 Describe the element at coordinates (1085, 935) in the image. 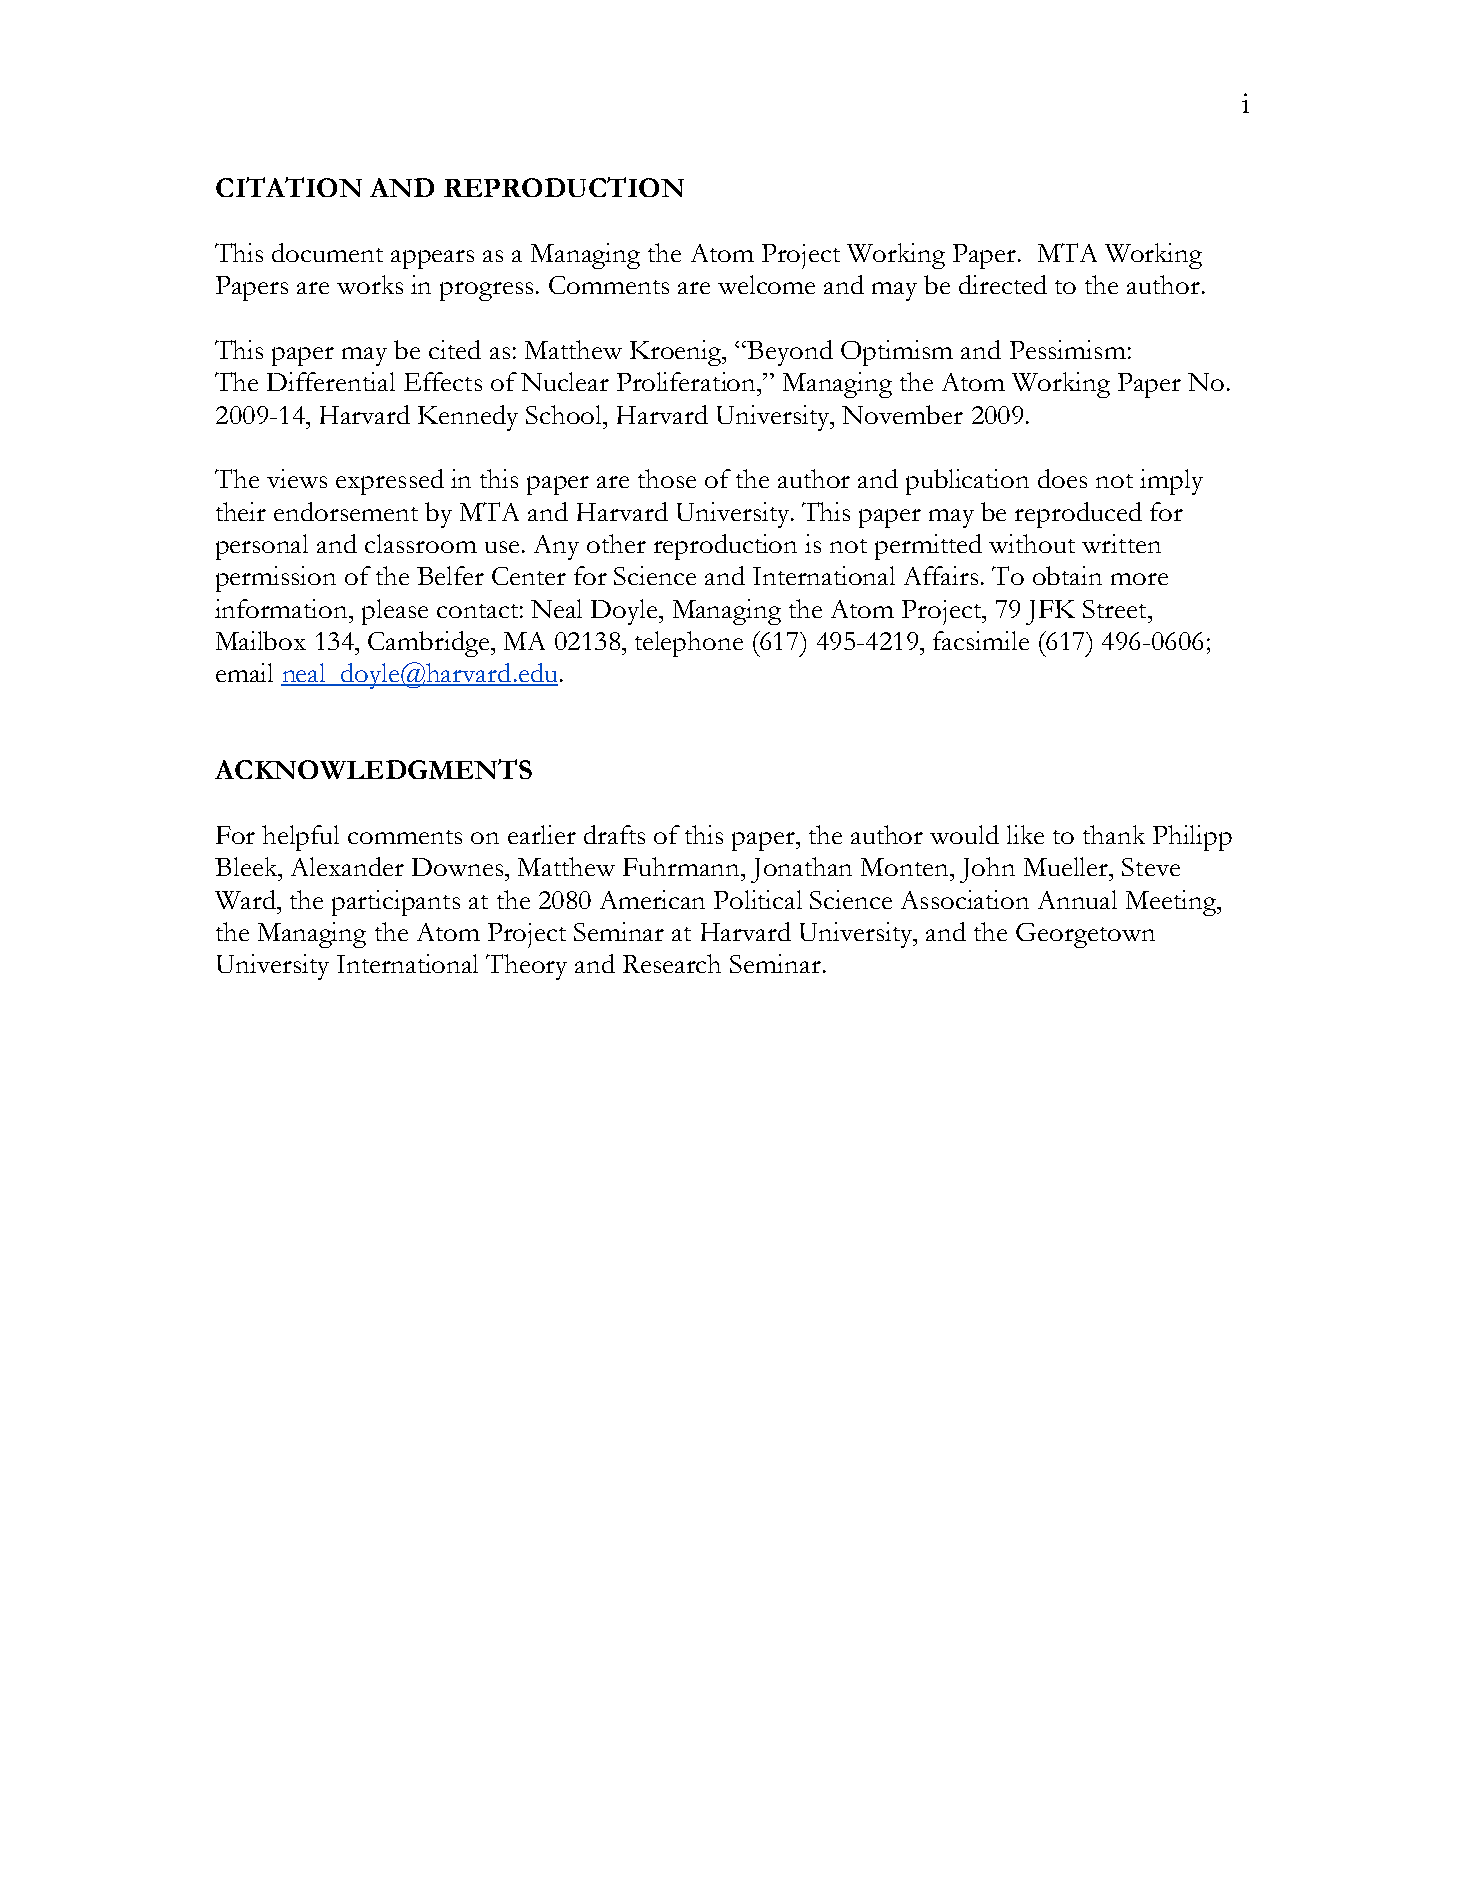

I see `Georgetown` at that location.
